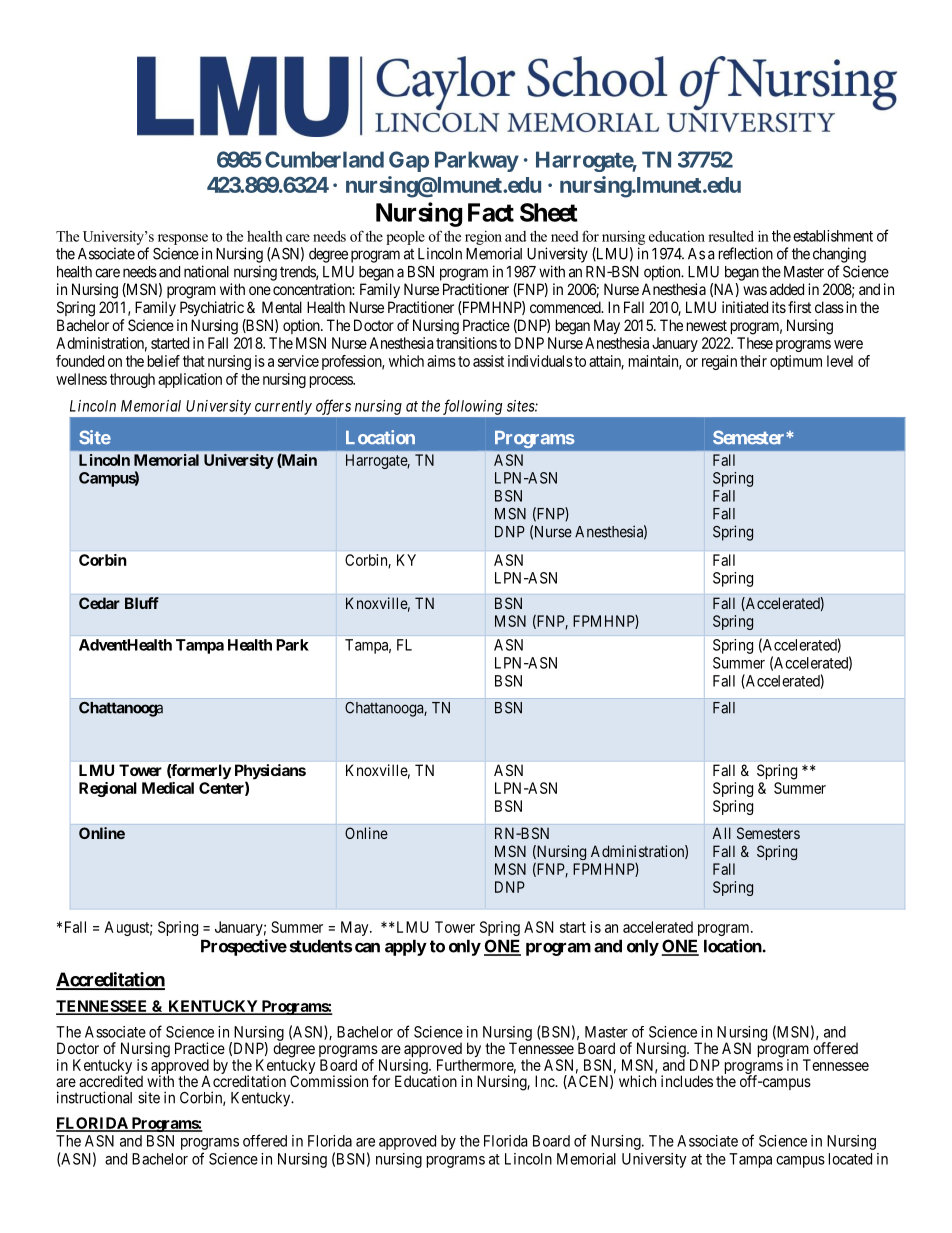 Image resolution: width=952 pixels, height=1233 pixels. I want to click on resulted, so click(731, 236).
